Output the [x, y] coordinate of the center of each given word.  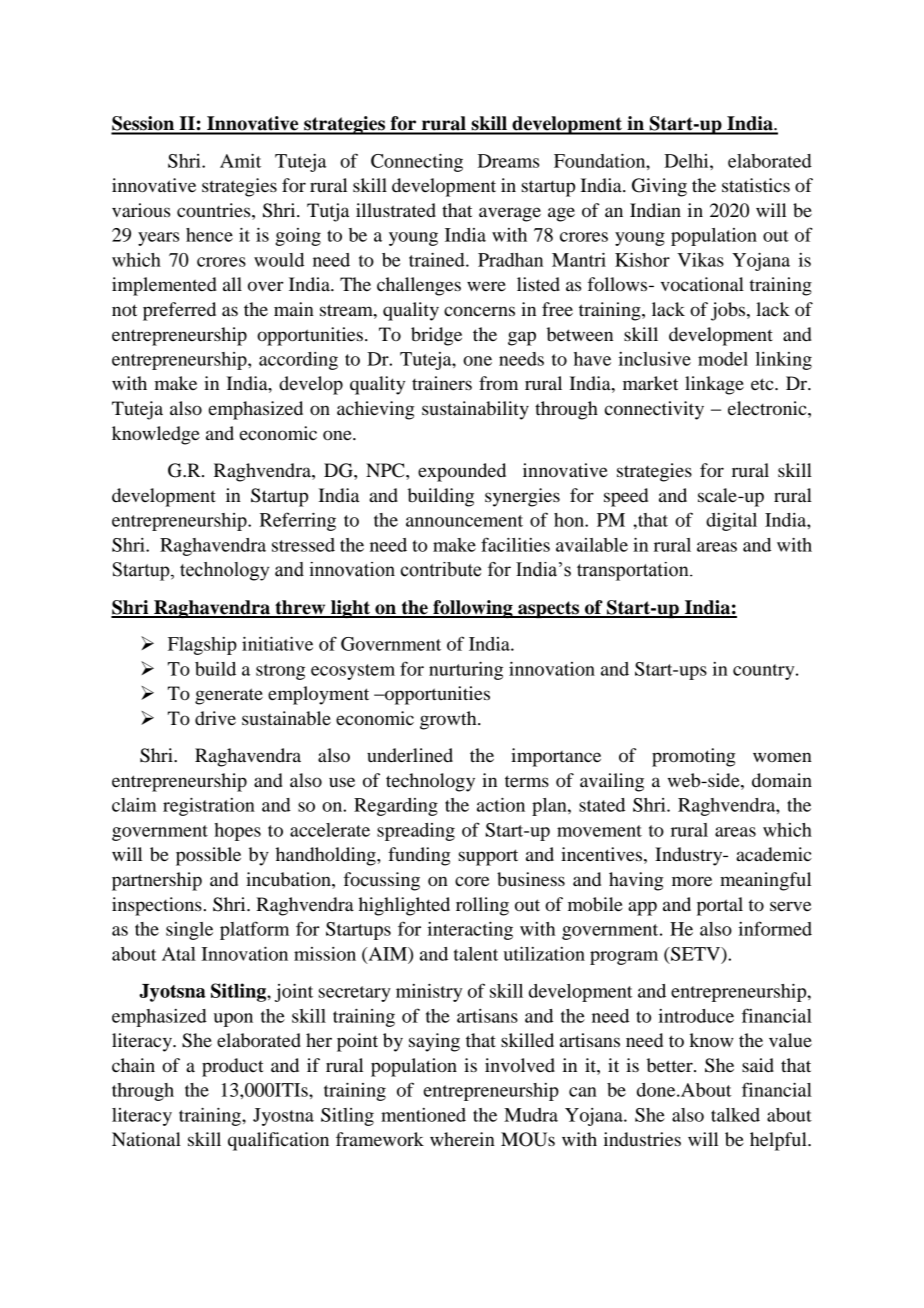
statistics [756, 185]
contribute [441, 569]
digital [731, 521]
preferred [179, 311]
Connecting [417, 162]
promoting [693, 757]
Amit [240, 160]
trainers [442, 383]
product [233, 1067]
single [189, 931]
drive [215, 718]
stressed [303, 545]
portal [720, 906]
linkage [714, 385]
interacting [470, 930]
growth [449, 720]
